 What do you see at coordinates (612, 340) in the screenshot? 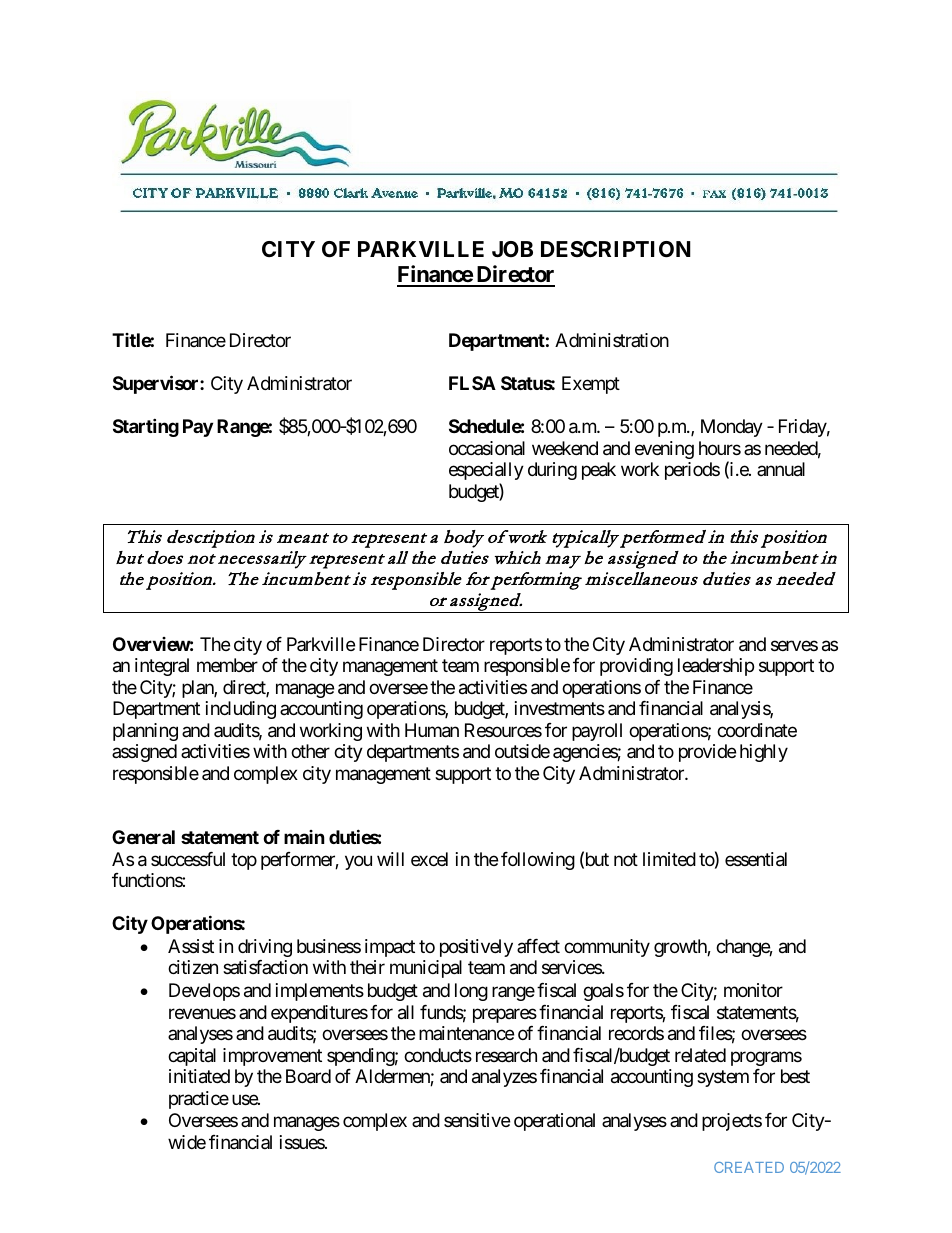
I see `Administration` at bounding box center [612, 340].
